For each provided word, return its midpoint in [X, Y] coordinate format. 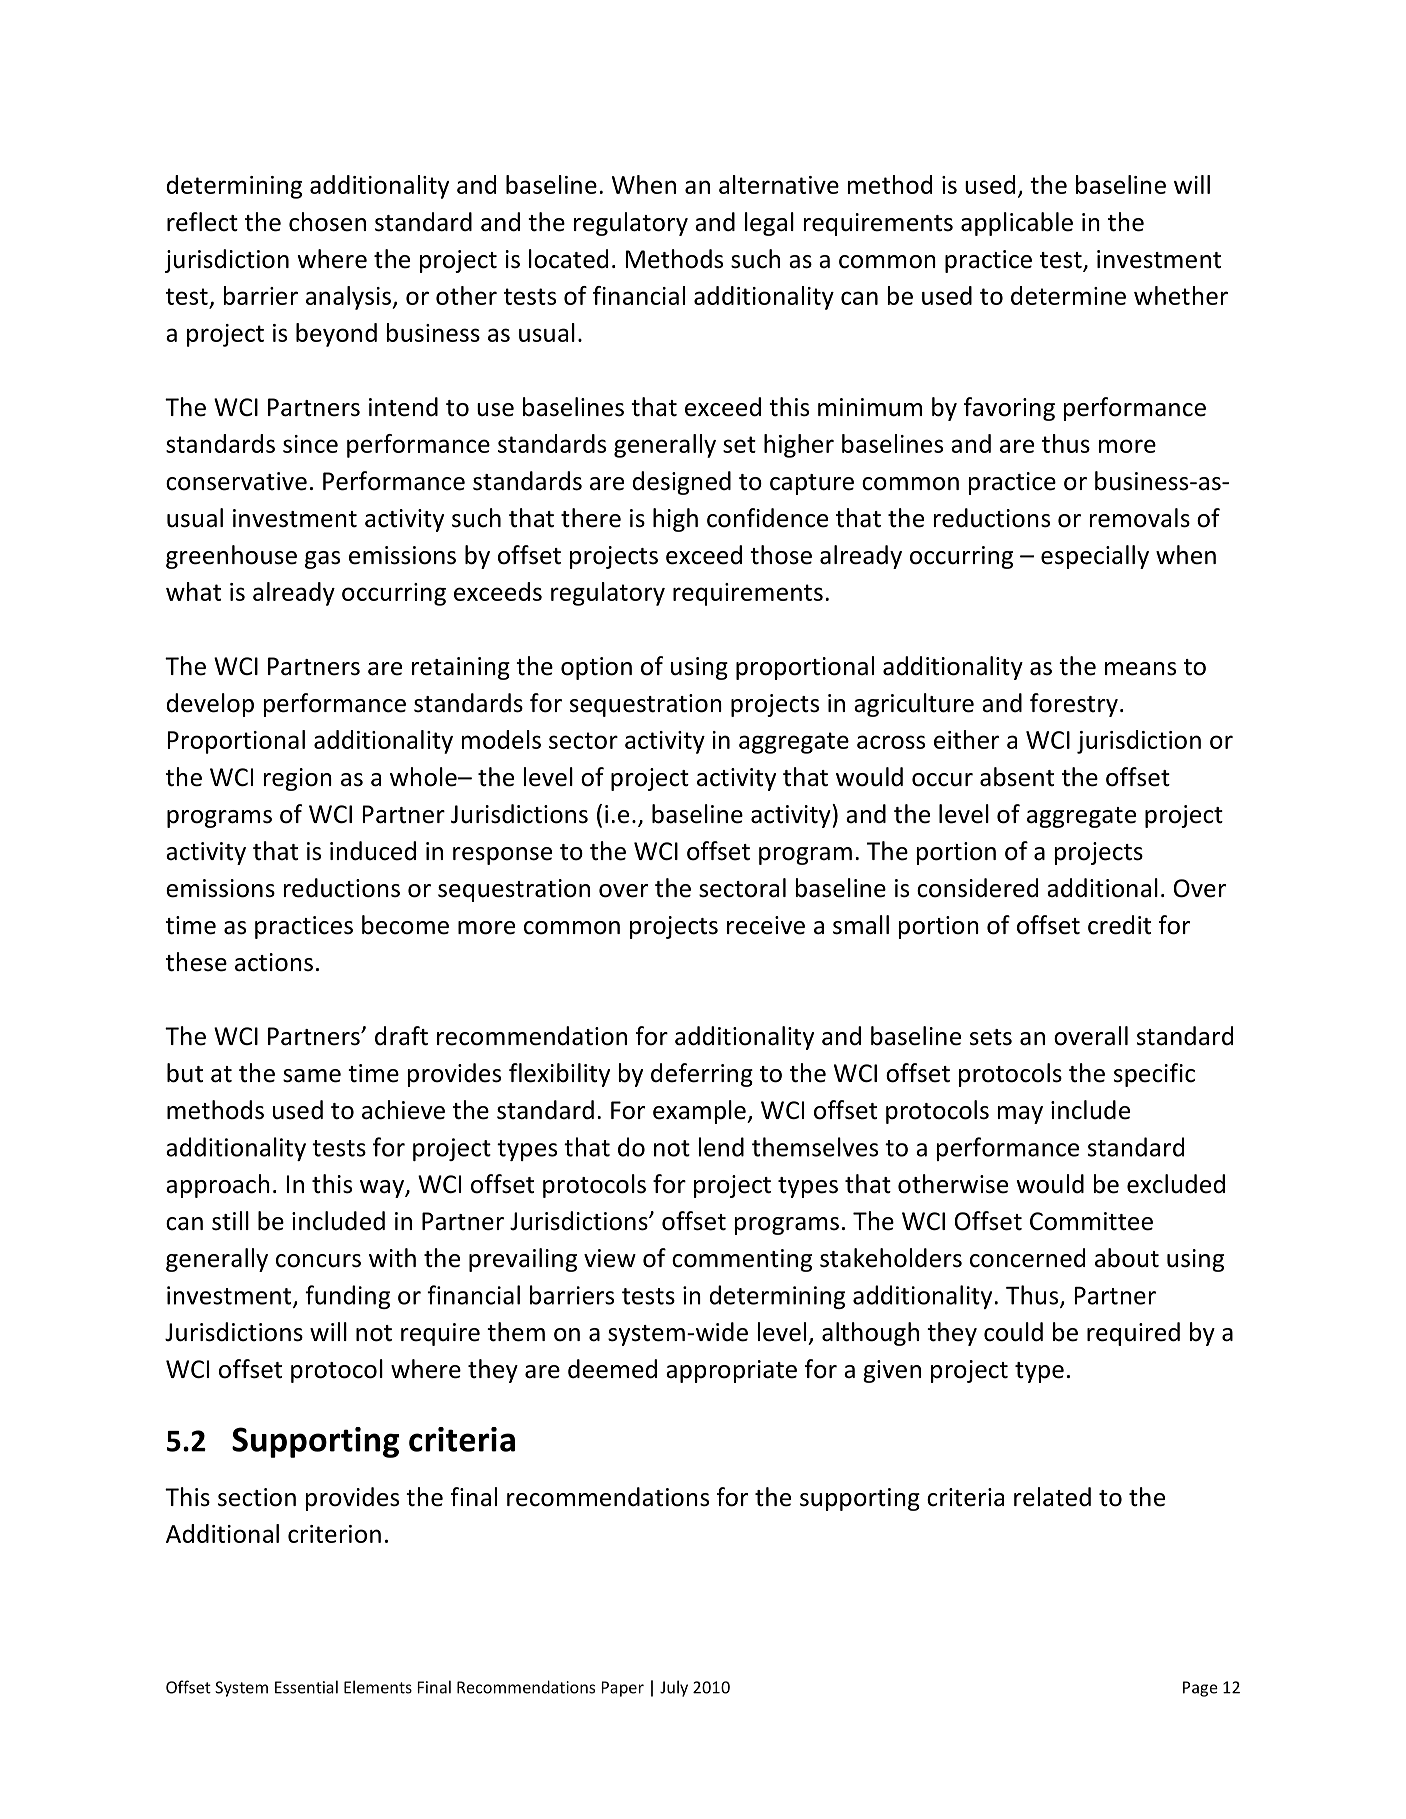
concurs [318, 1261]
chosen [327, 222]
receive [766, 925]
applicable [1017, 224]
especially [1095, 557]
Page [1200, 1689]
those [781, 555]
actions [274, 962]
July [674, 1688]
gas [322, 560]
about [1127, 1258]
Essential [306, 1687]
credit [1119, 925]
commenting [742, 1260]
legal [769, 224]
